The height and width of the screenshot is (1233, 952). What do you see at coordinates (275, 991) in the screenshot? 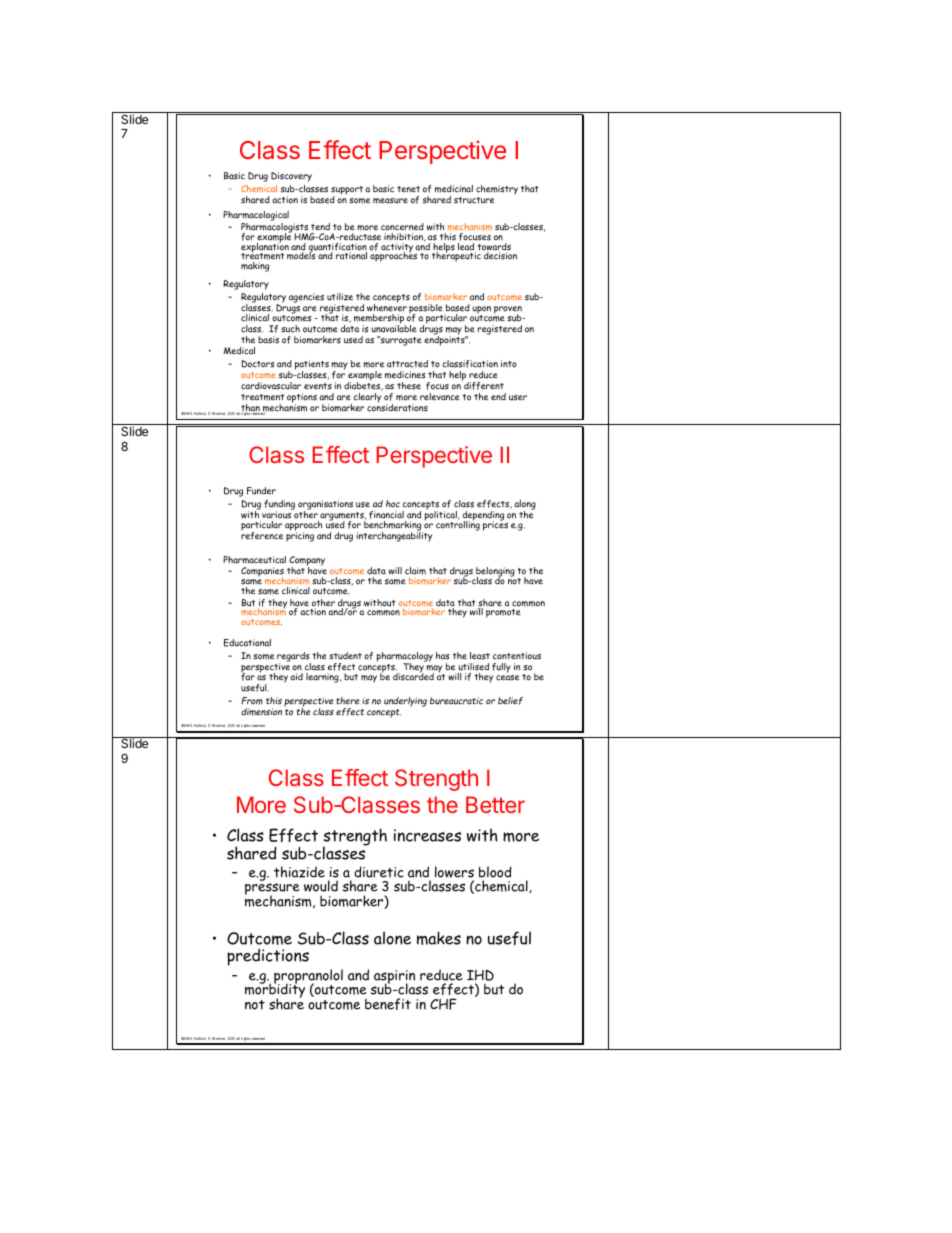
I see `morbidity` at bounding box center [275, 991].
